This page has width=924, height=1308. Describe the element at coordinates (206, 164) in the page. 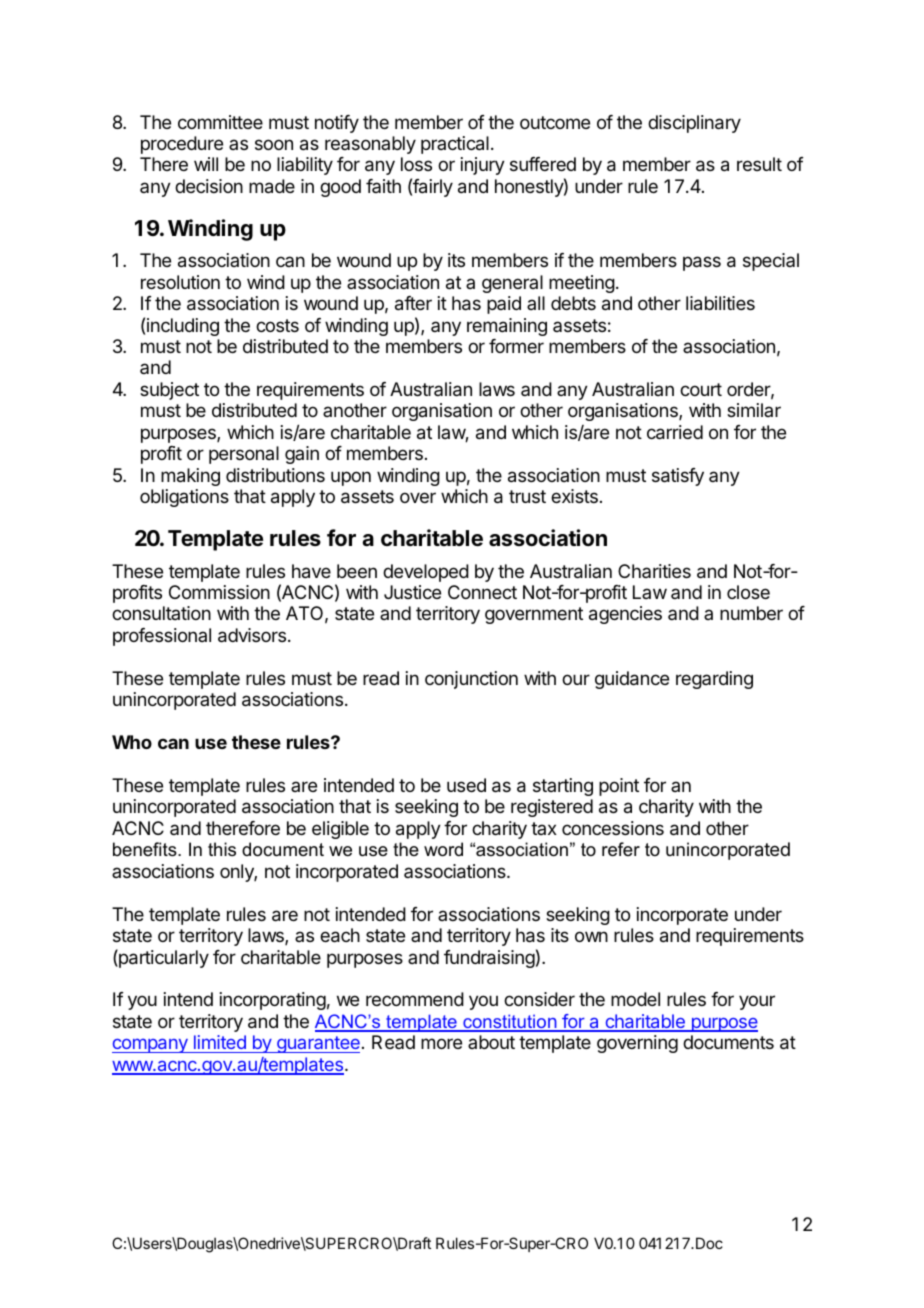

I see `will` at that location.
